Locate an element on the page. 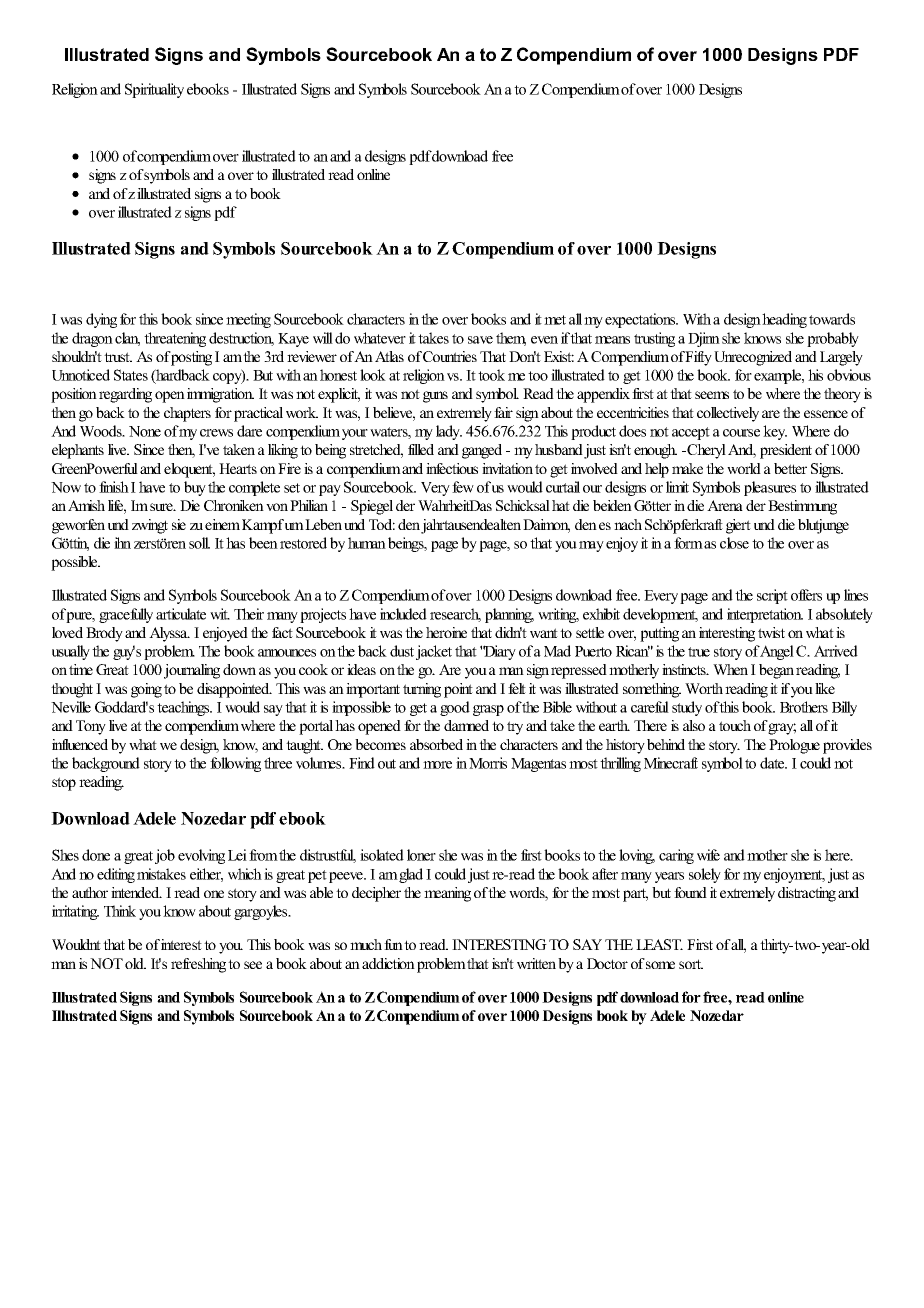  journaling is located at coordinates (192, 671).
